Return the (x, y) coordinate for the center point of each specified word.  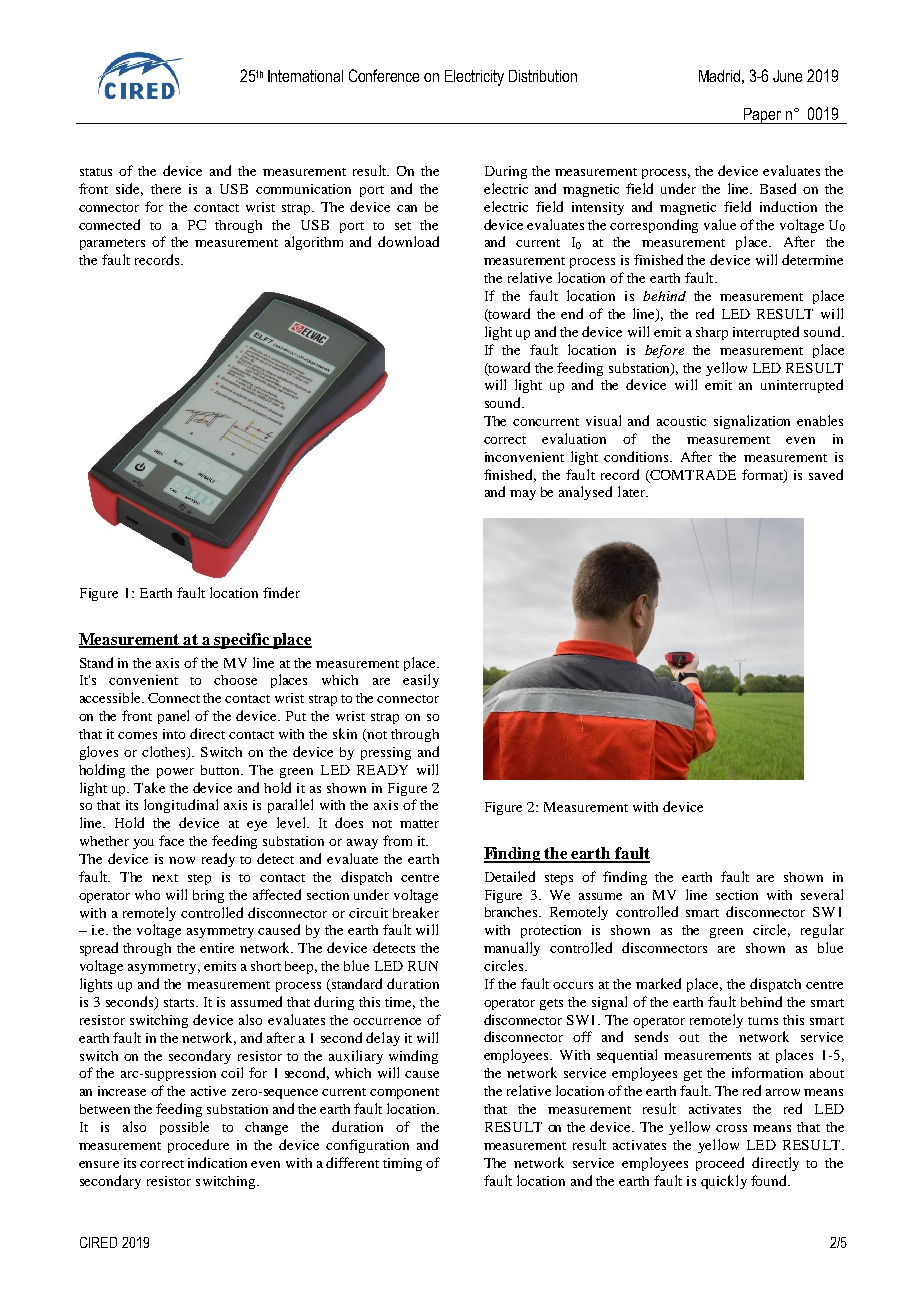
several (822, 894)
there (166, 189)
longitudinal (181, 806)
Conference (384, 75)
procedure (198, 1146)
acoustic (681, 421)
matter (419, 824)
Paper (763, 116)
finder (281, 592)
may (523, 495)
